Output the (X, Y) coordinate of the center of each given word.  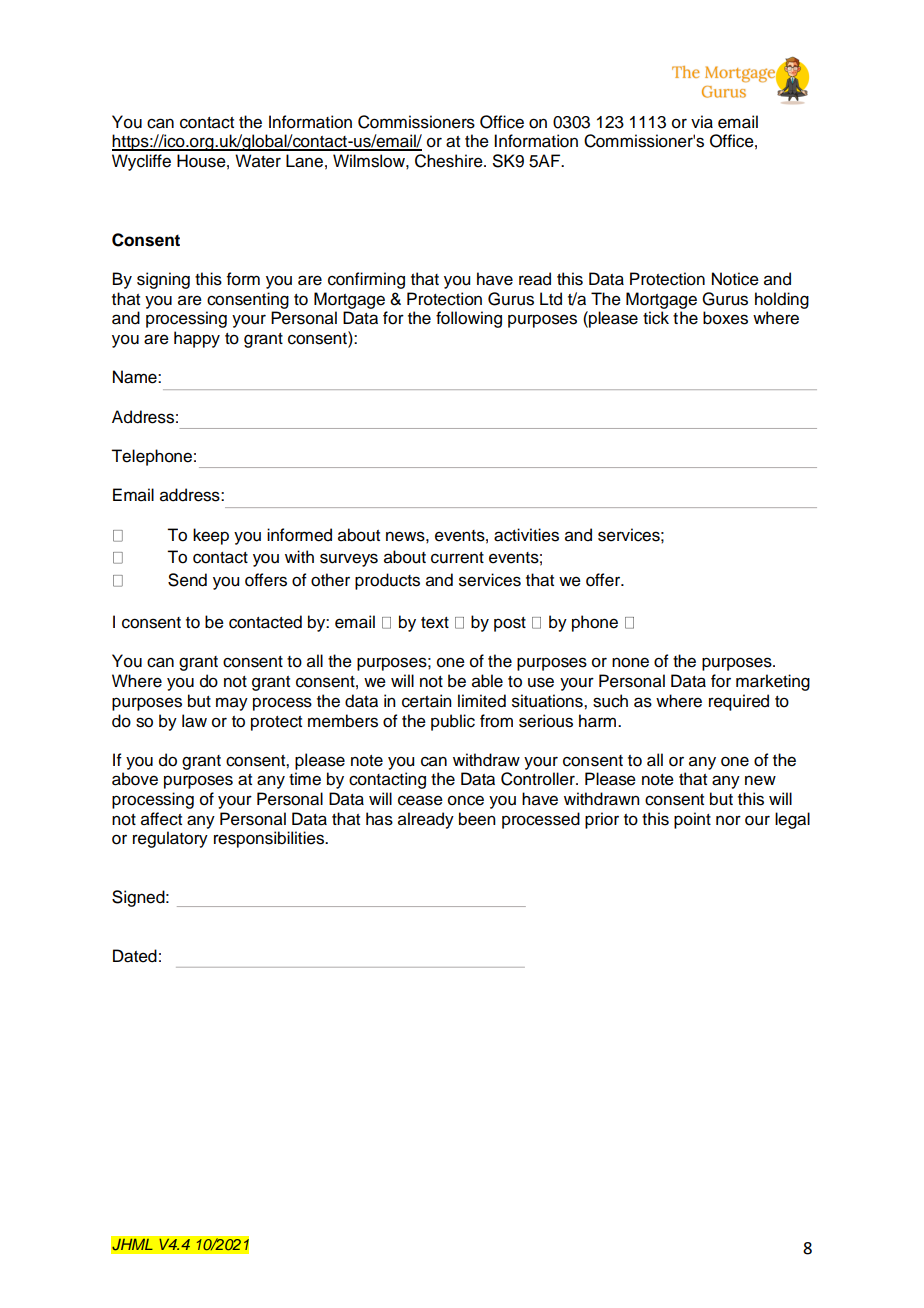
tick (656, 318)
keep (211, 536)
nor (728, 820)
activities (526, 535)
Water (258, 161)
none (630, 662)
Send (187, 580)
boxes (725, 318)
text (435, 623)
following (469, 319)
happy (197, 339)
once (466, 800)
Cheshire (450, 161)
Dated (135, 956)
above (135, 779)
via (702, 122)
